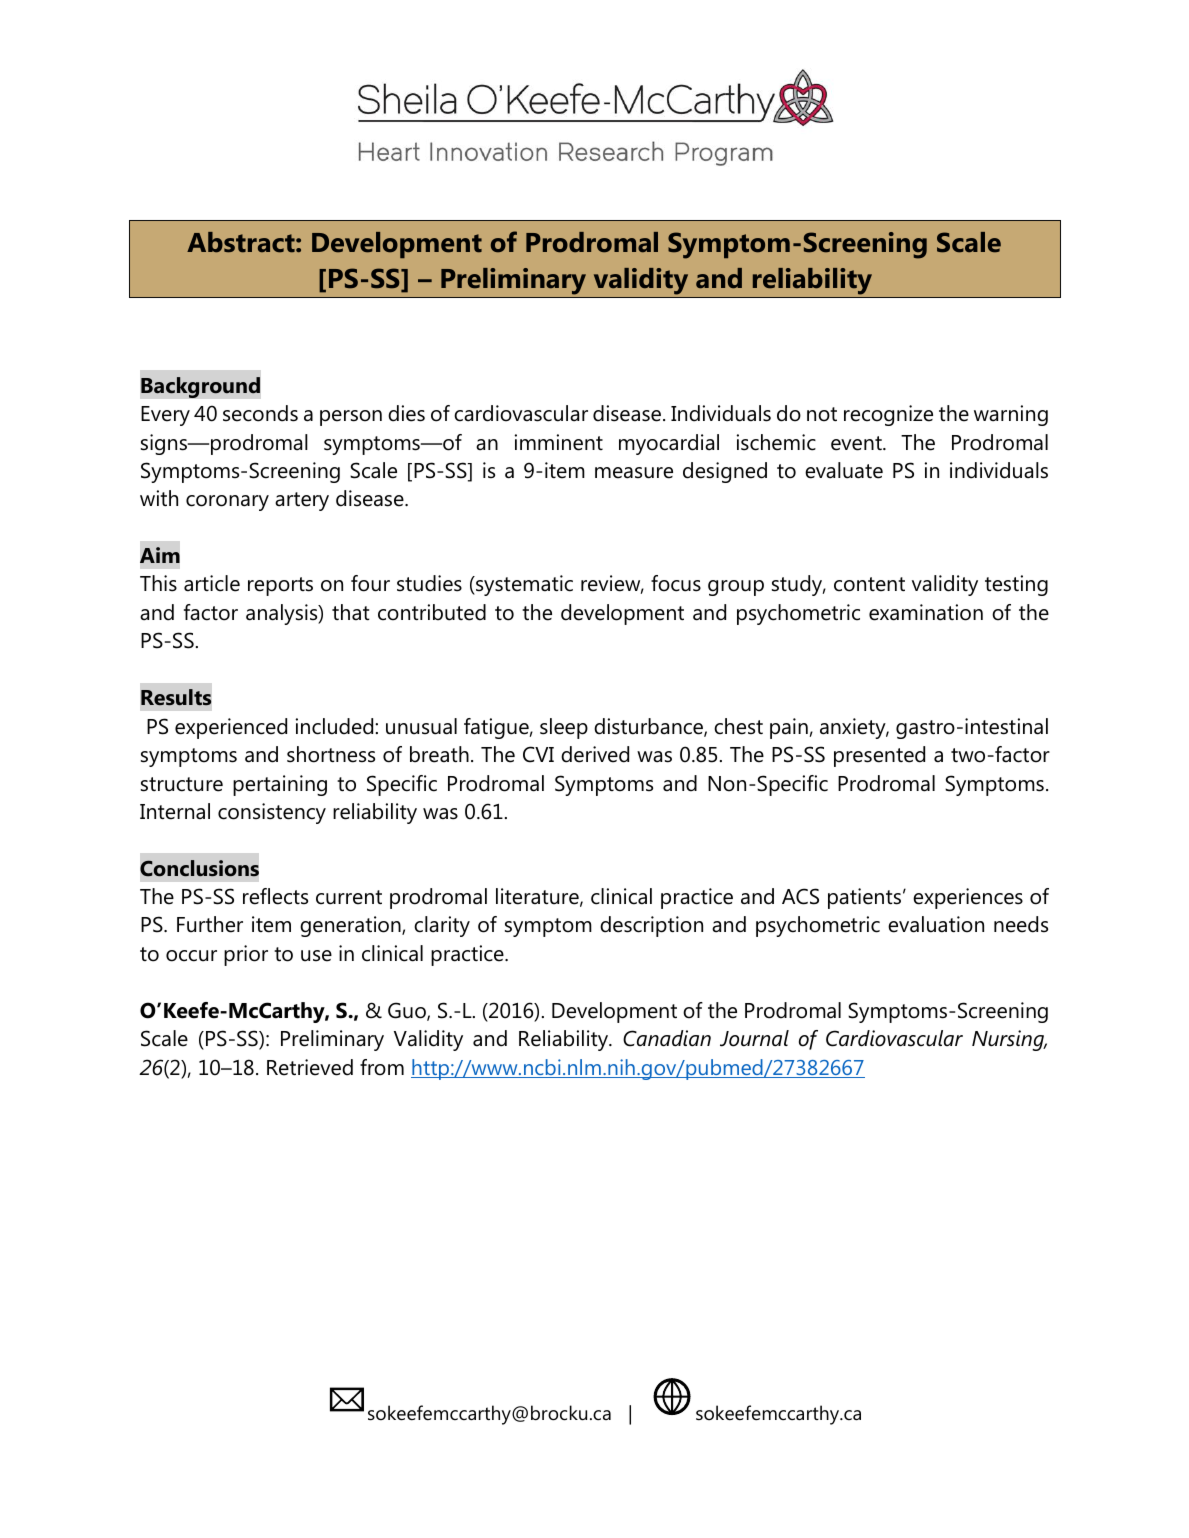 This screenshot has height=1538, width=1189. Describe the element at coordinates (559, 442) in the screenshot. I see `imminent` at that location.
